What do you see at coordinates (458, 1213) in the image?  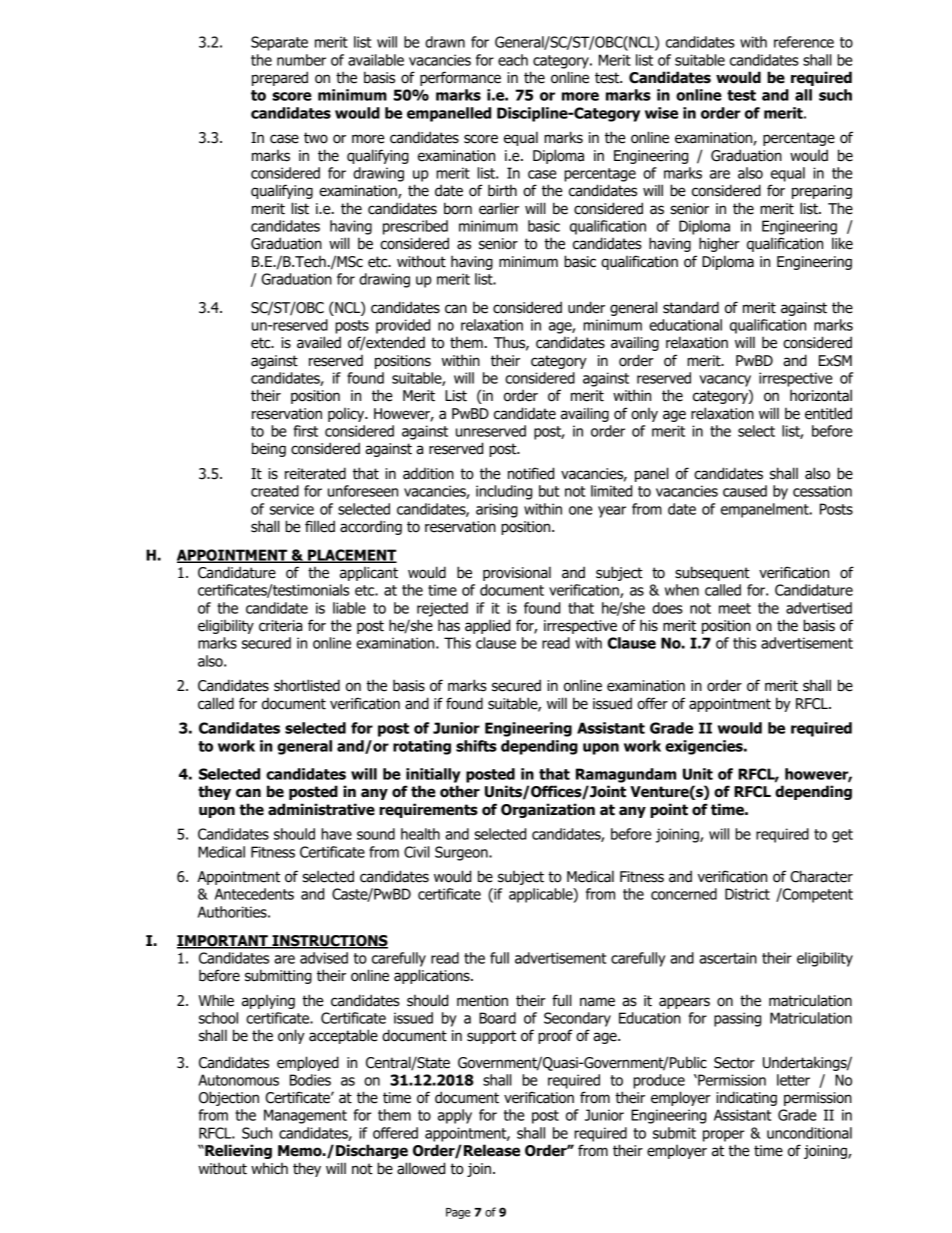 I see `Page` at bounding box center [458, 1213].
